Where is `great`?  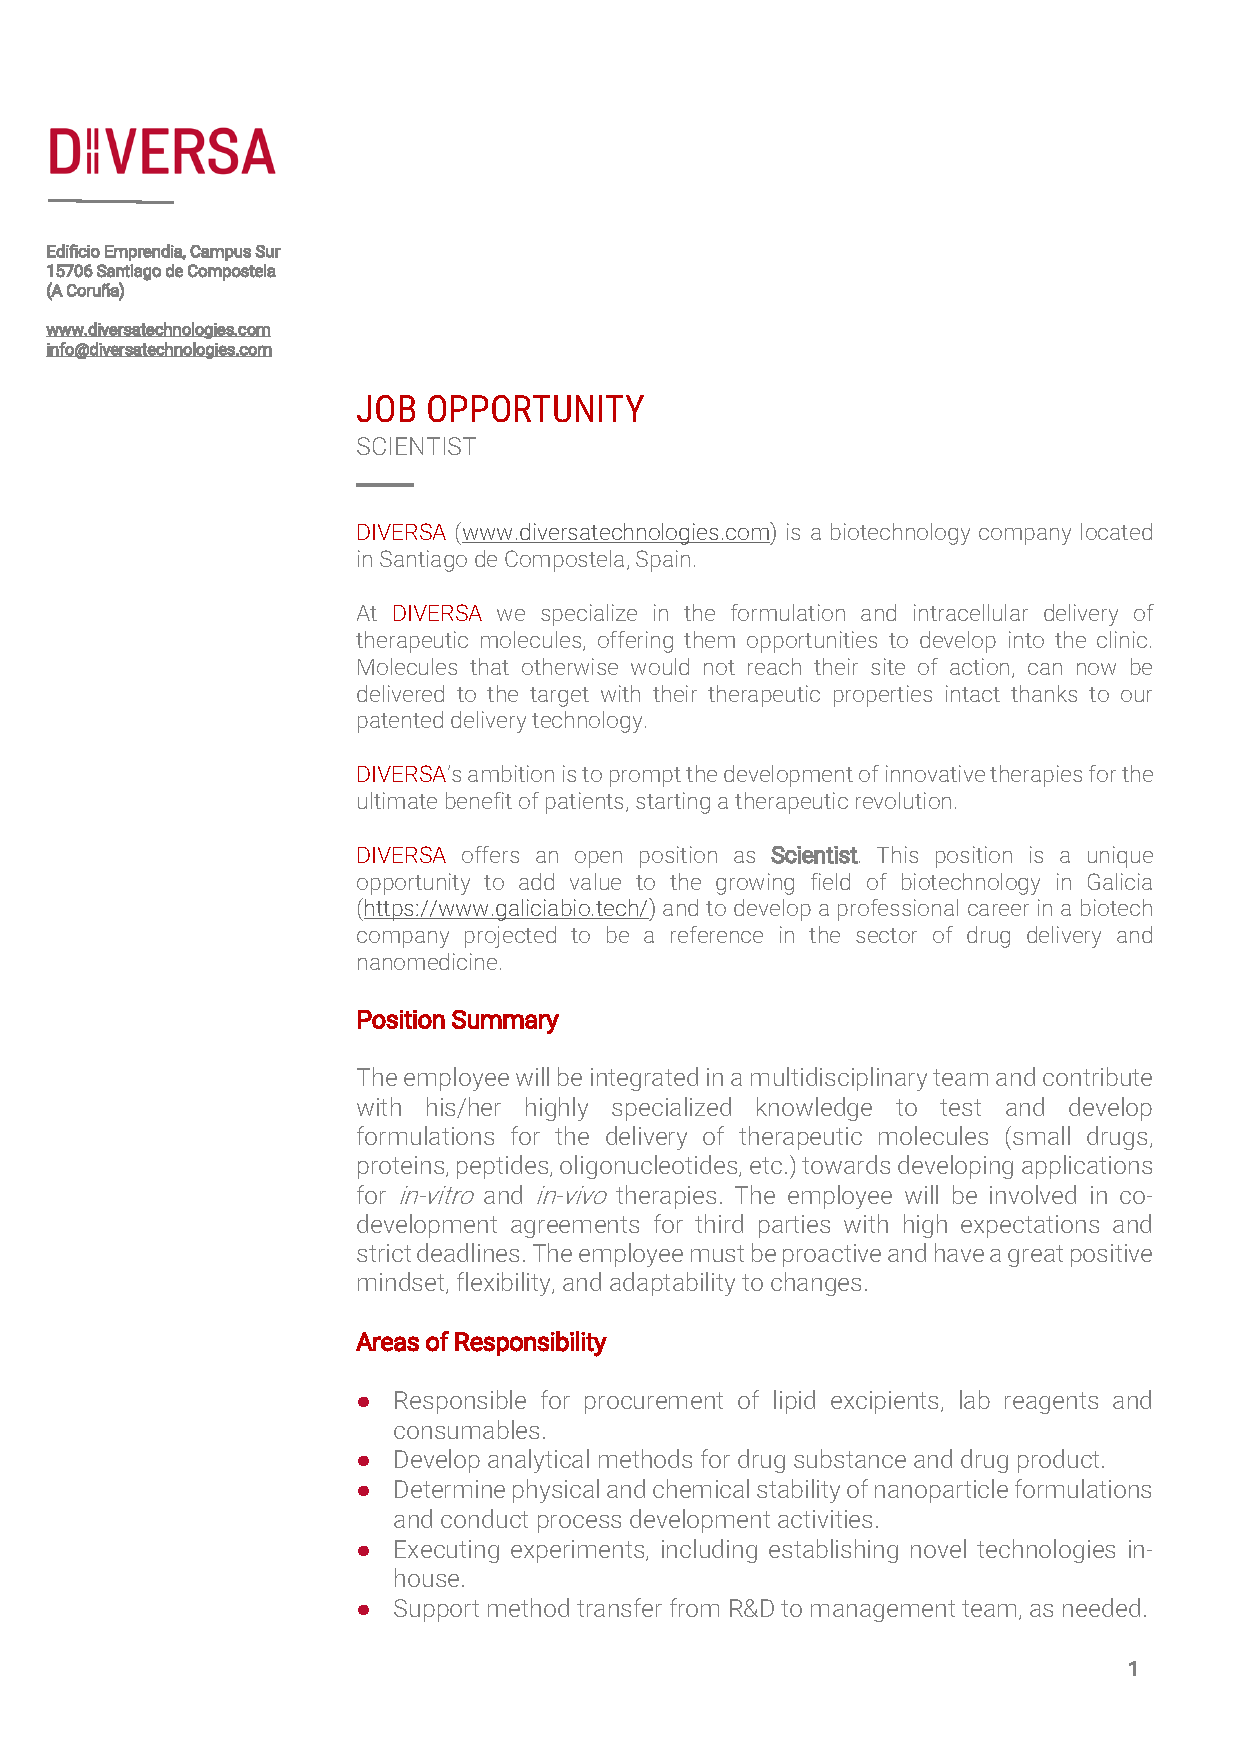 great is located at coordinates (1035, 1256).
